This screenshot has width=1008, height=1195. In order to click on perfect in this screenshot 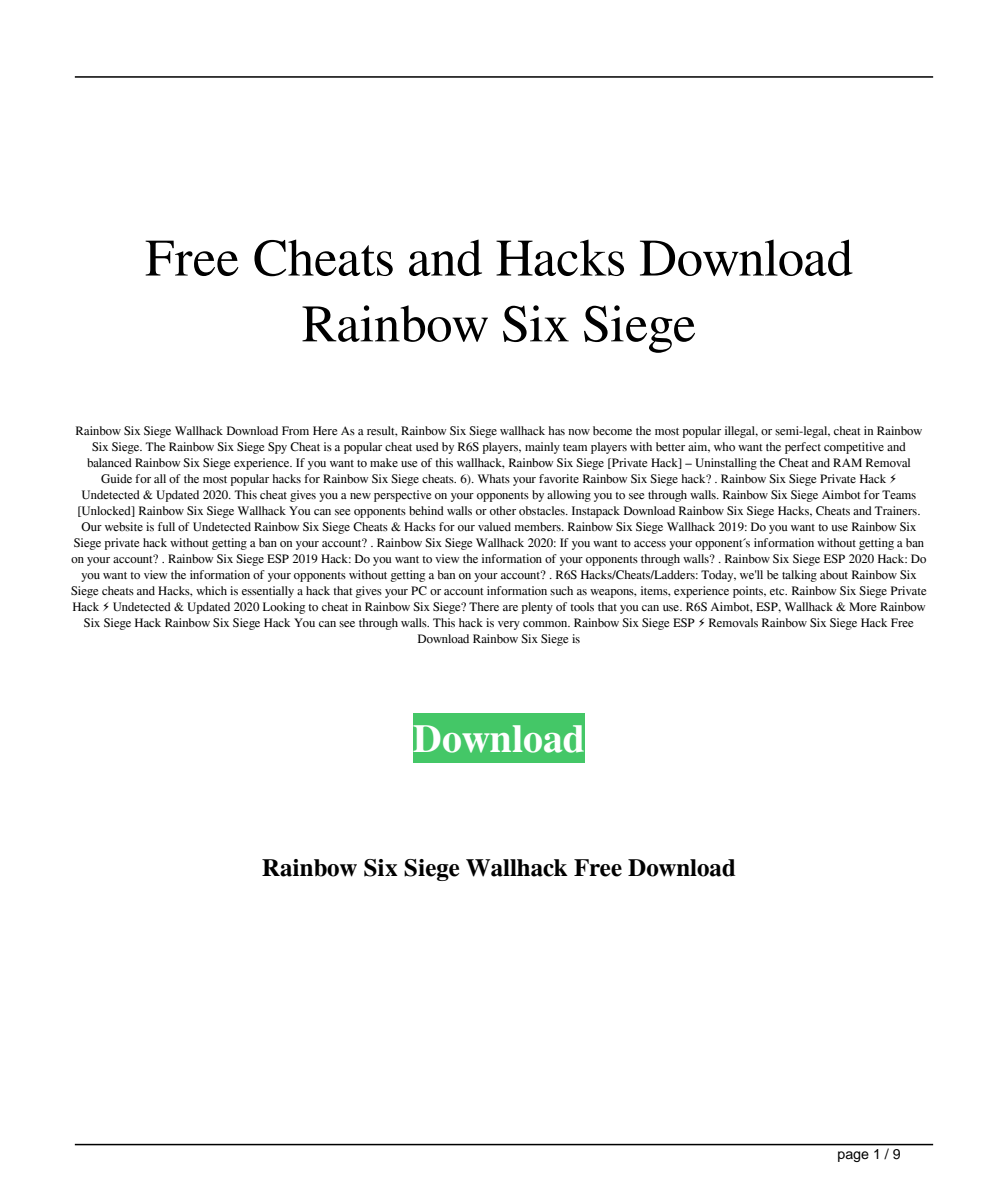, I will do `click(803, 448)`.
